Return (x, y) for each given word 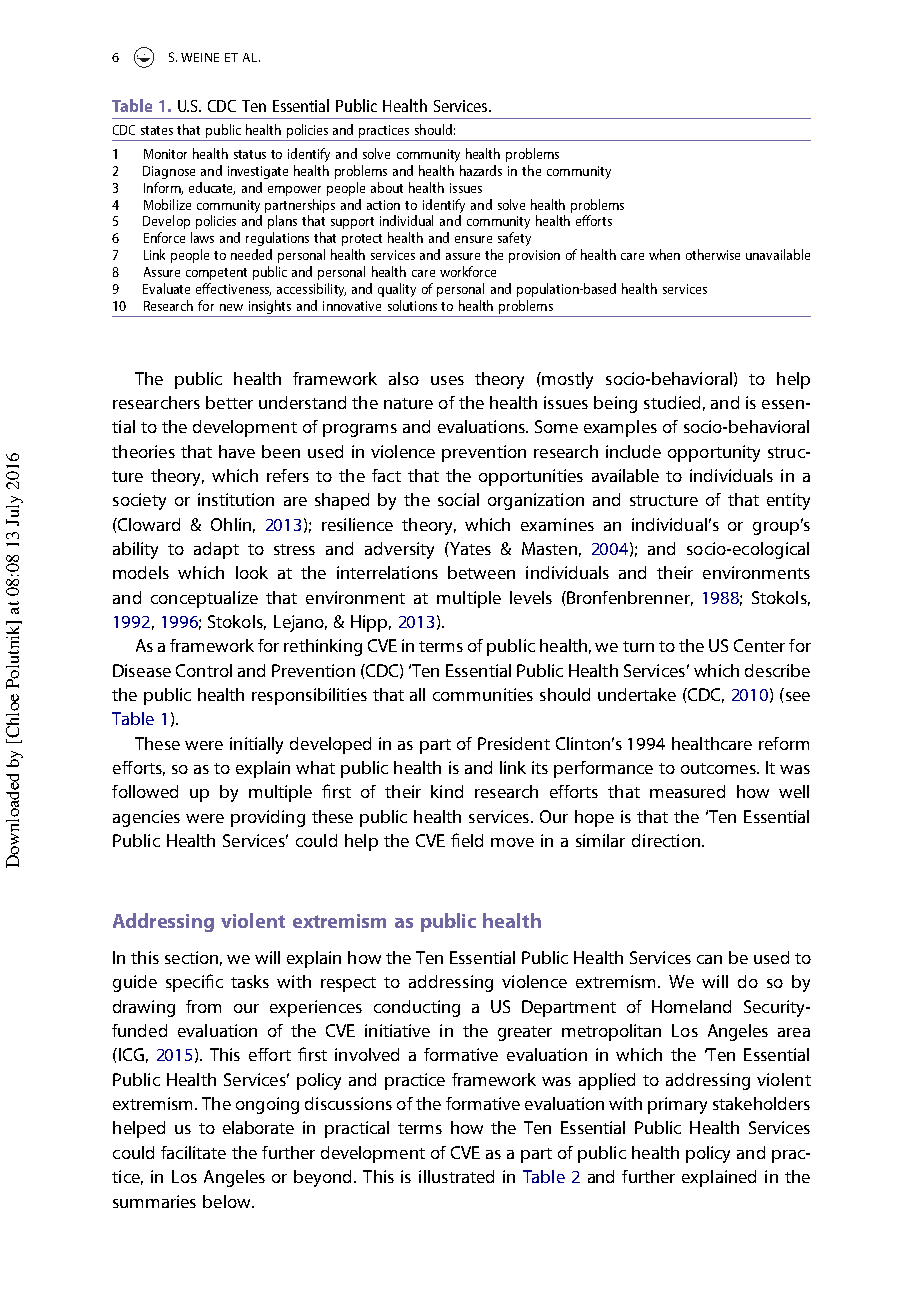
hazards (481, 170)
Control (204, 670)
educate (212, 188)
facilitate (193, 1152)
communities (483, 694)
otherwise (713, 254)
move (512, 842)
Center (759, 645)
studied (672, 402)
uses (447, 380)
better (229, 402)
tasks (250, 981)
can (709, 959)
